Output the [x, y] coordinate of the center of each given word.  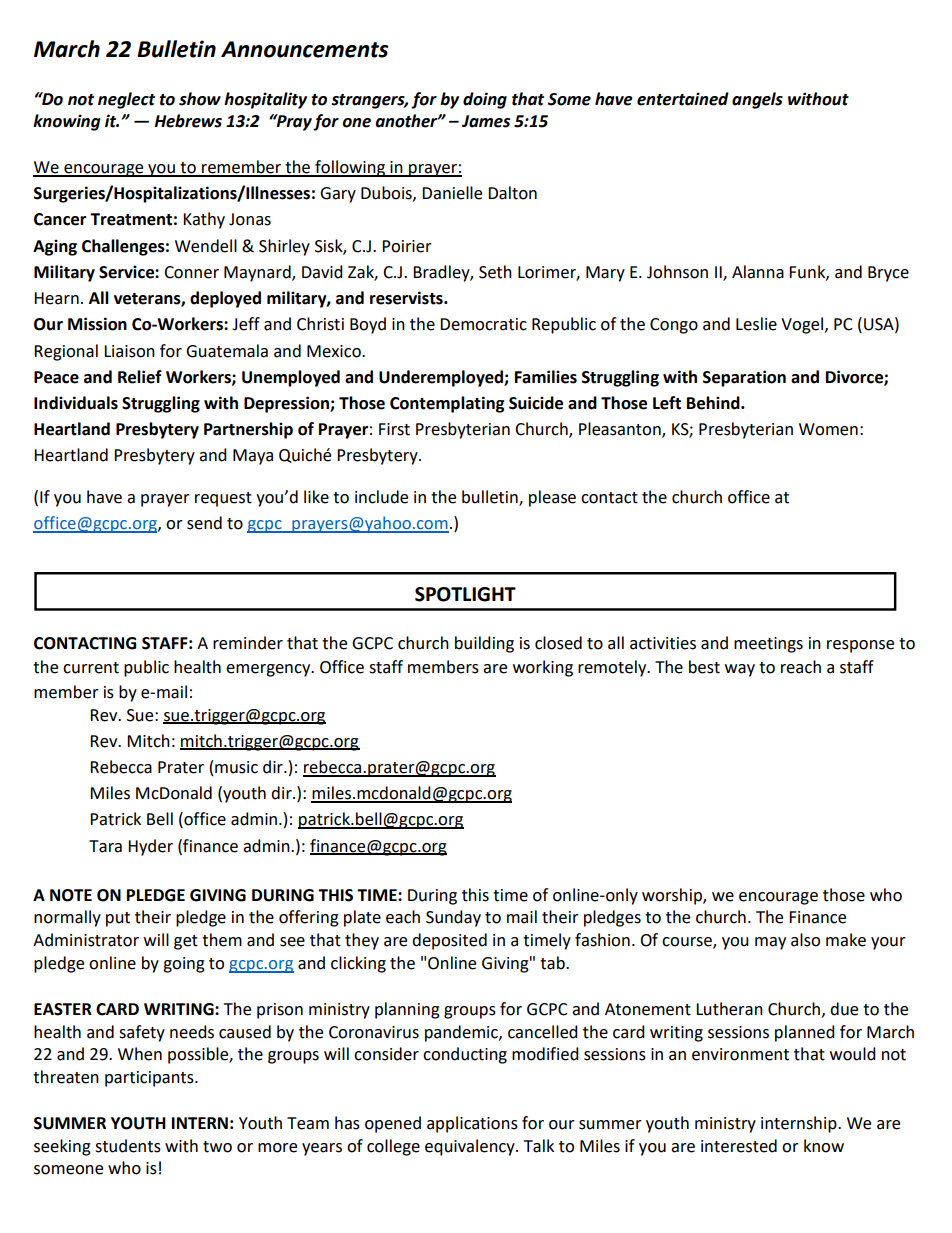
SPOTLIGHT [465, 594]
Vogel [803, 325]
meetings [768, 645]
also [805, 940]
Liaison [129, 351]
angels [757, 100]
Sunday [453, 918]
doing [485, 100]
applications [472, 1124]
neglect [126, 100]
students [128, 1146]
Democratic [483, 324]
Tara [105, 846]
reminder [248, 643]
